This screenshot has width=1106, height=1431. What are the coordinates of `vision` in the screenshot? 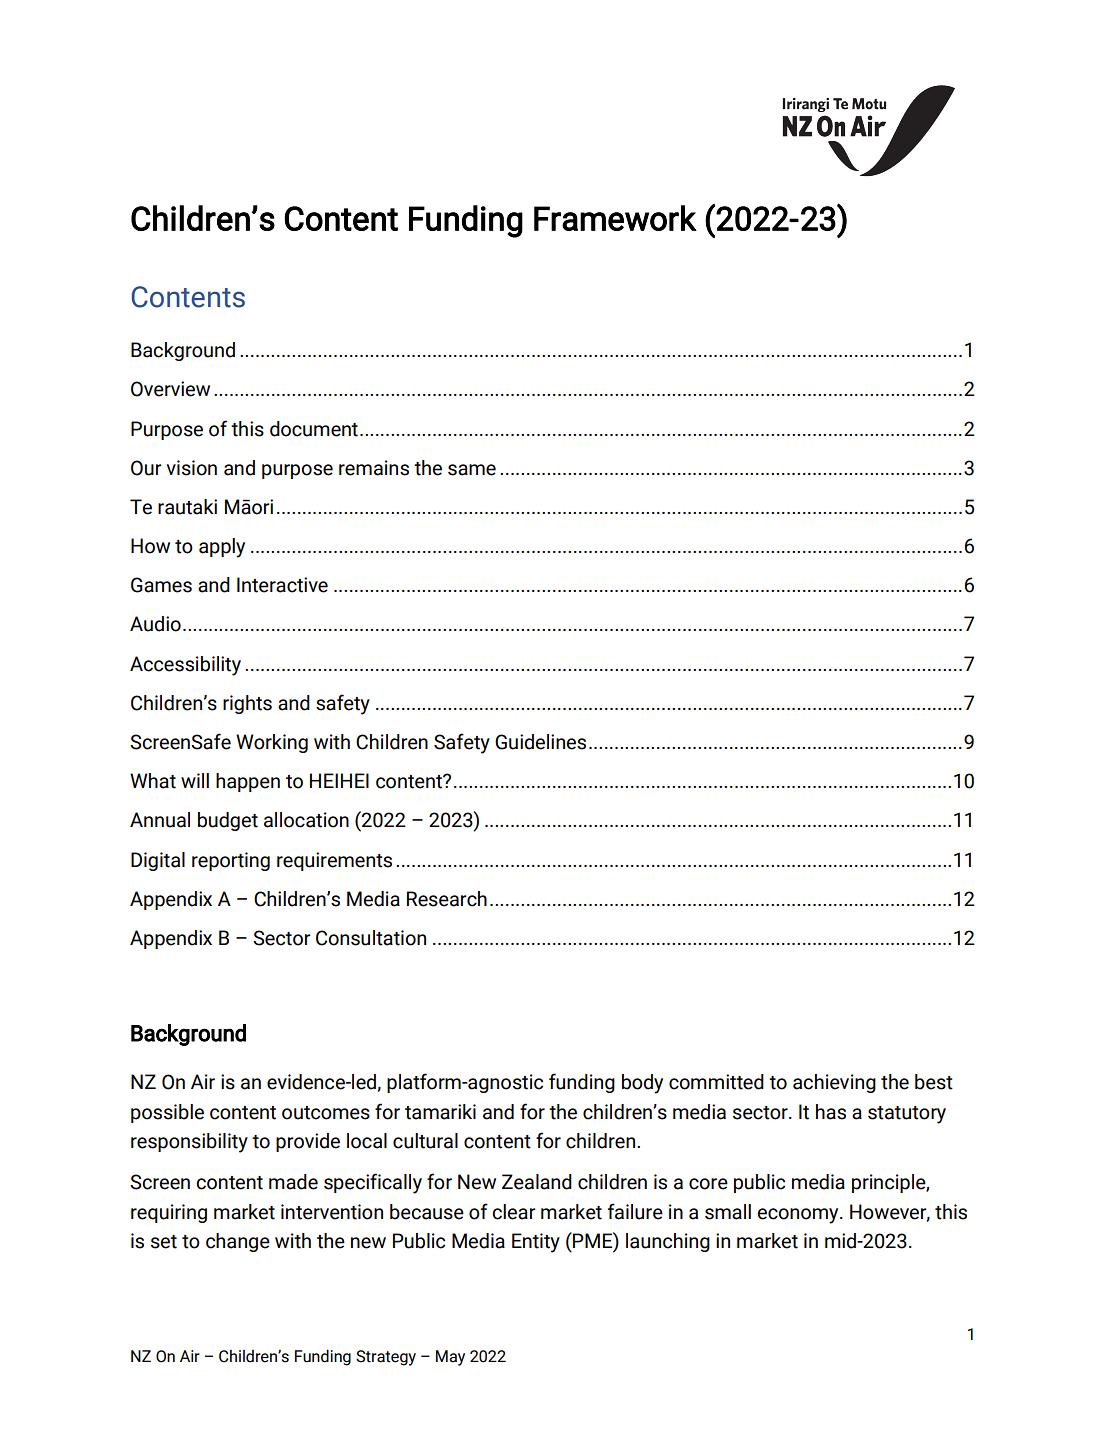 It's located at (192, 468).
